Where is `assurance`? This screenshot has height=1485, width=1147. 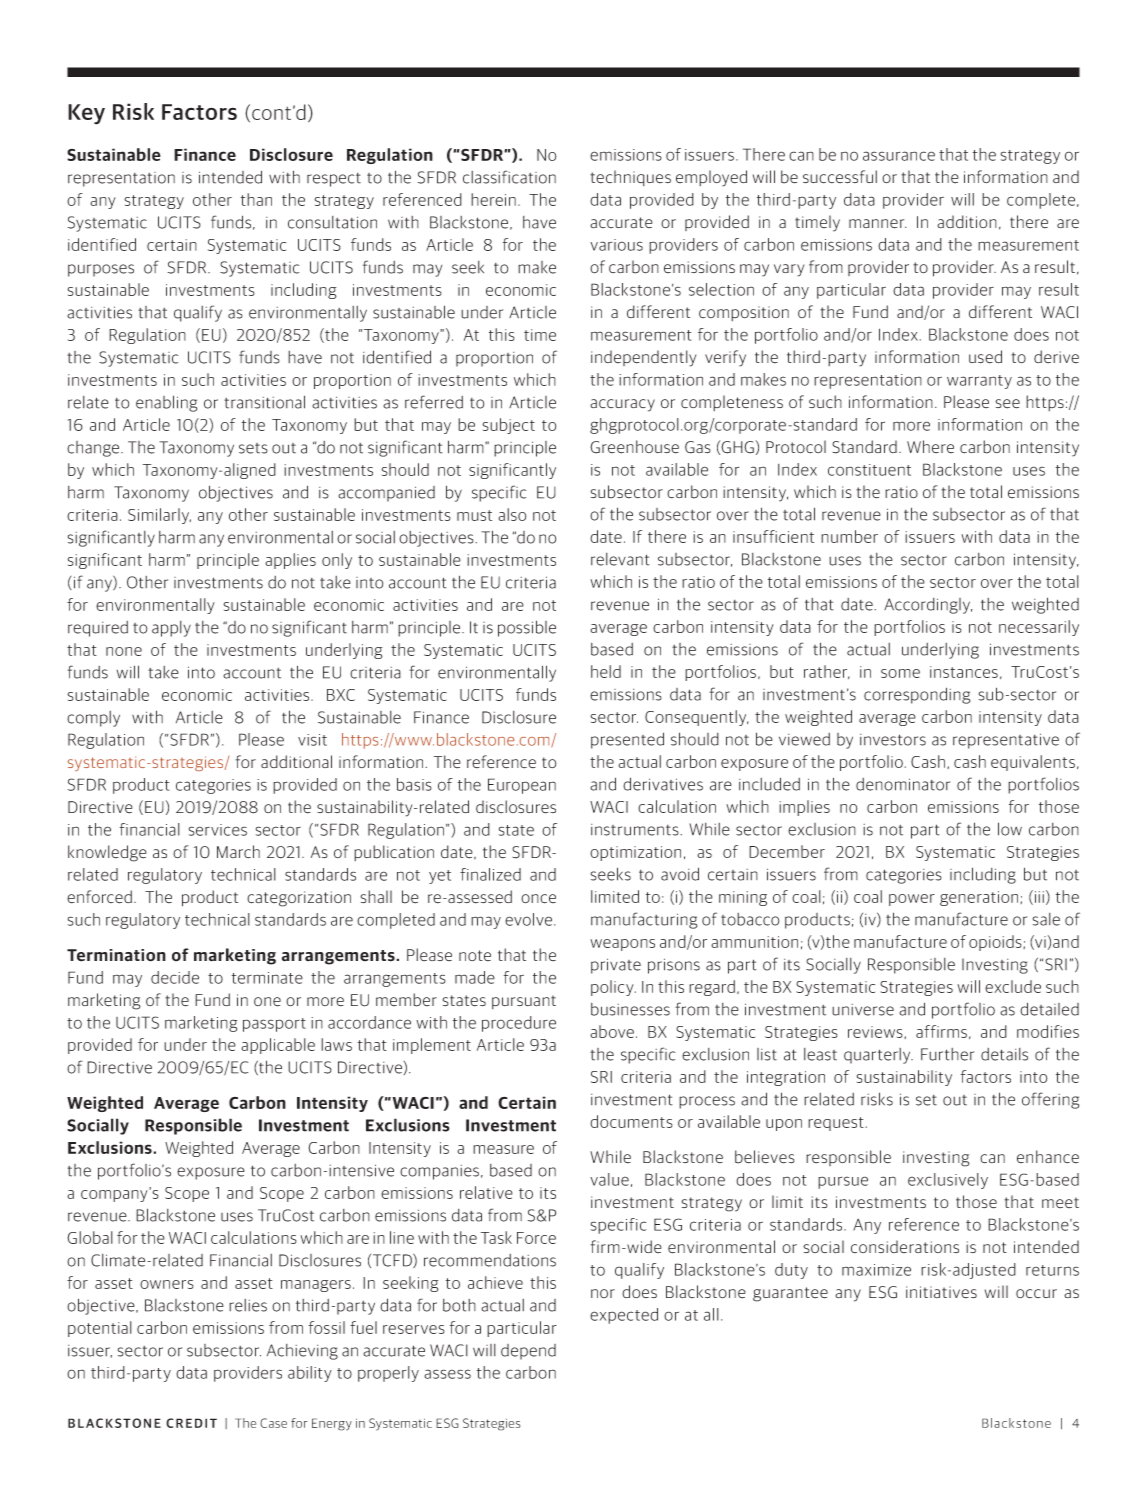 assurance is located at coordinates (899, 156).
